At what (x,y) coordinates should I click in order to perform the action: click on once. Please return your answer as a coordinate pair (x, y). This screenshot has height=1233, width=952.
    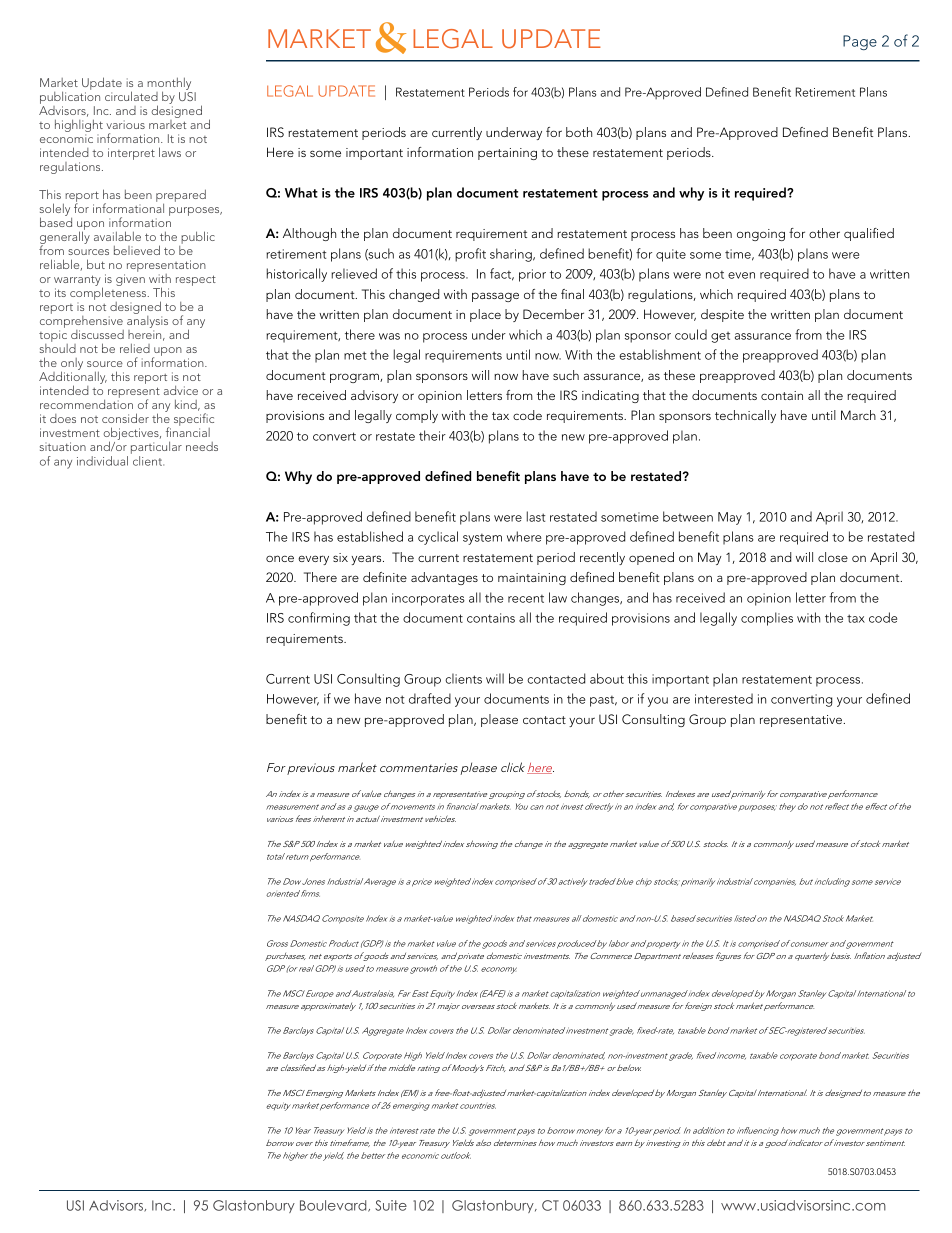
    Looking at the image, I should click on (280, 558).
